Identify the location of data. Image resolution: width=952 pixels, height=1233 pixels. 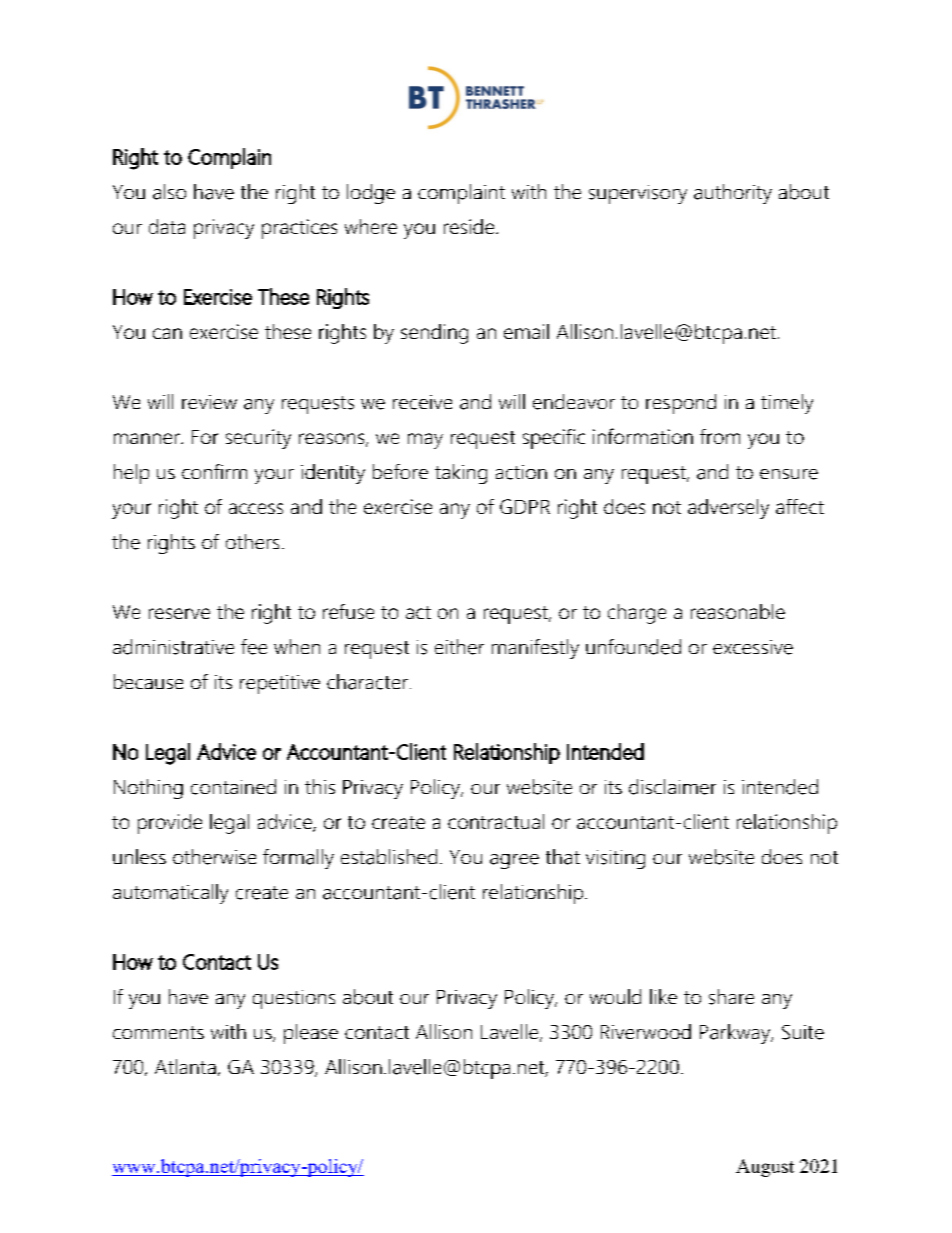
(167, 226).
